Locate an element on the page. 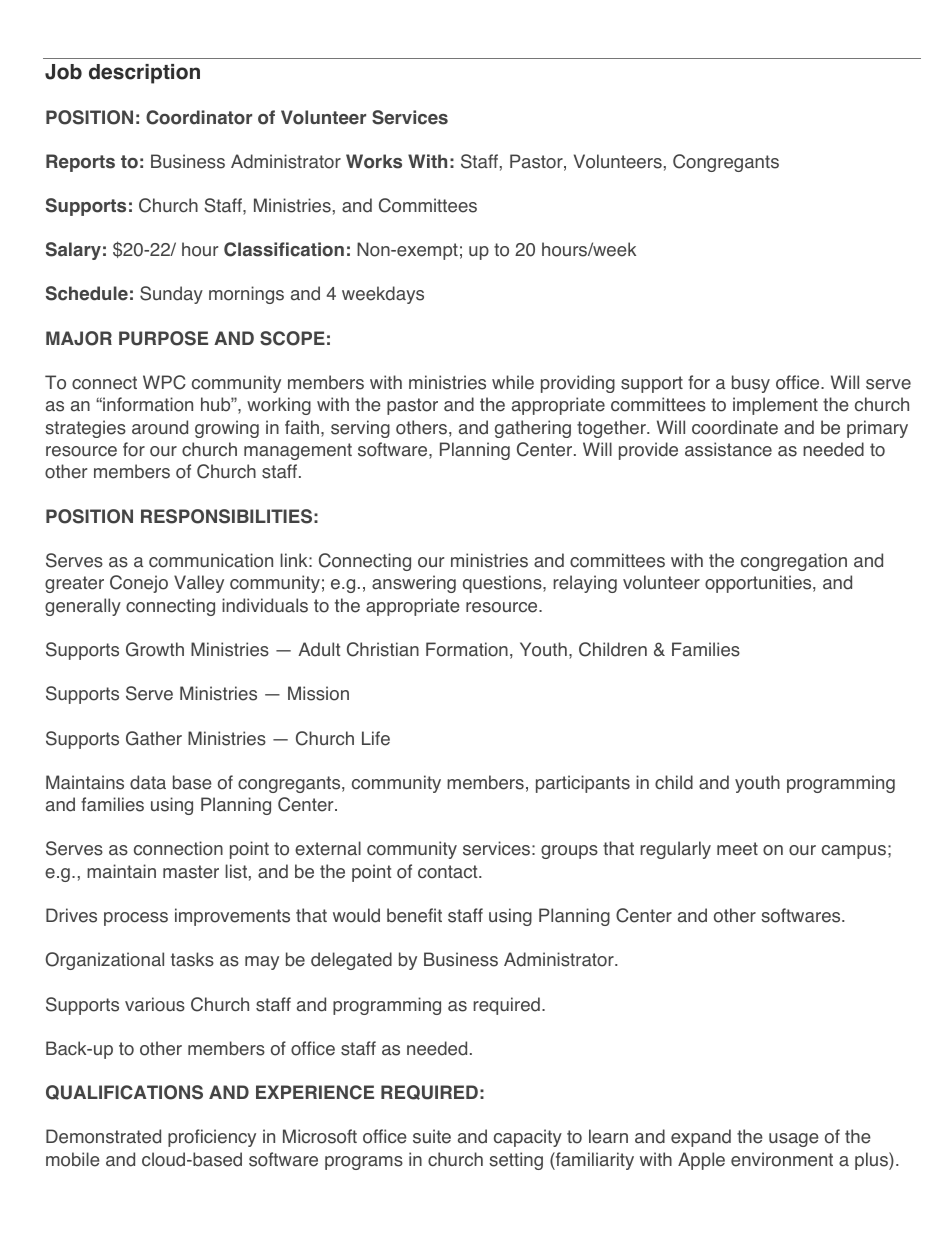  proficiency is located at coordinates (212, 1138).
